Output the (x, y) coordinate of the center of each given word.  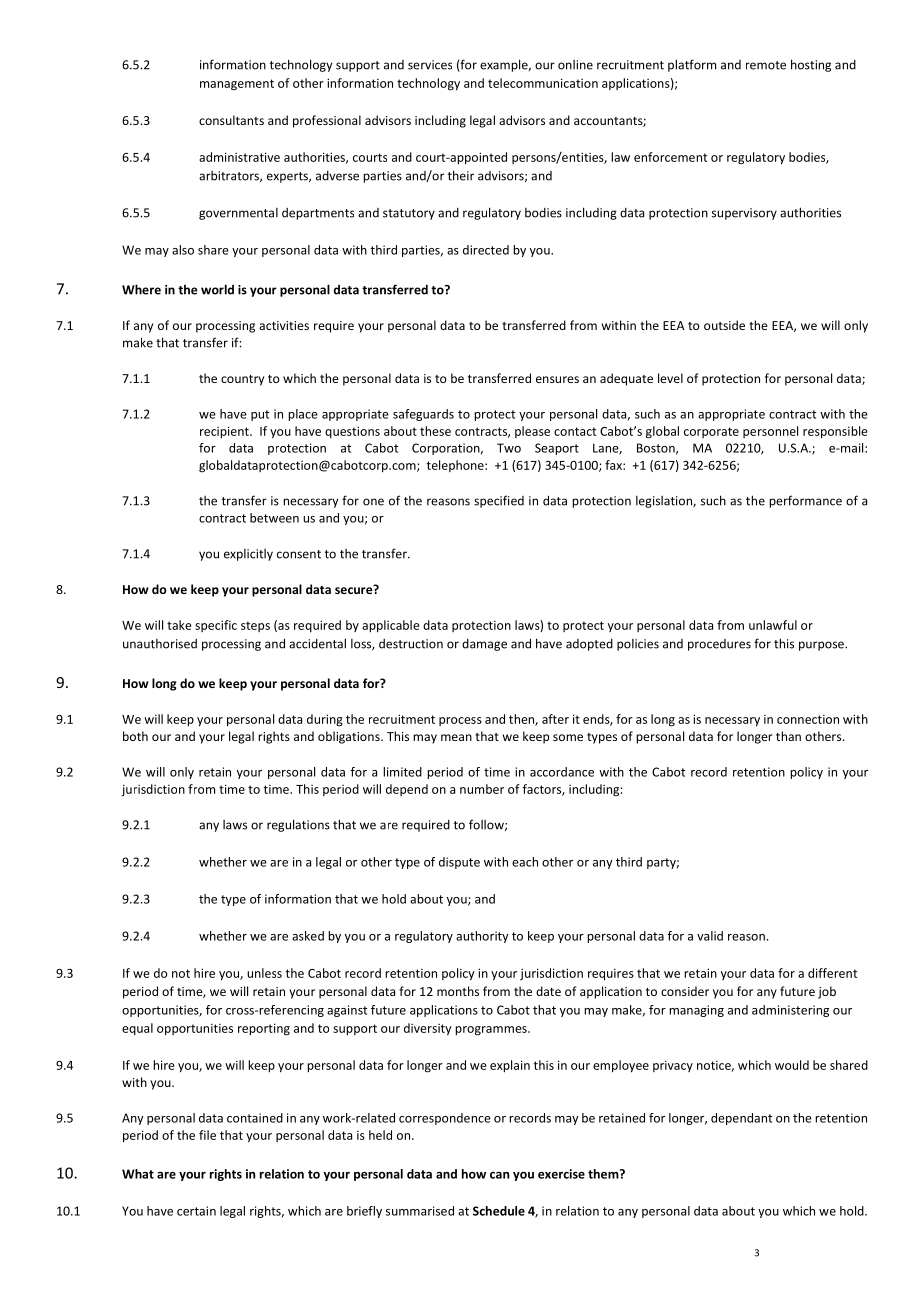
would (792, 1065)
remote (766, 65)
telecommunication (543, 83)
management (237, 85)
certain (196, 1211)
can (499, 1175)
